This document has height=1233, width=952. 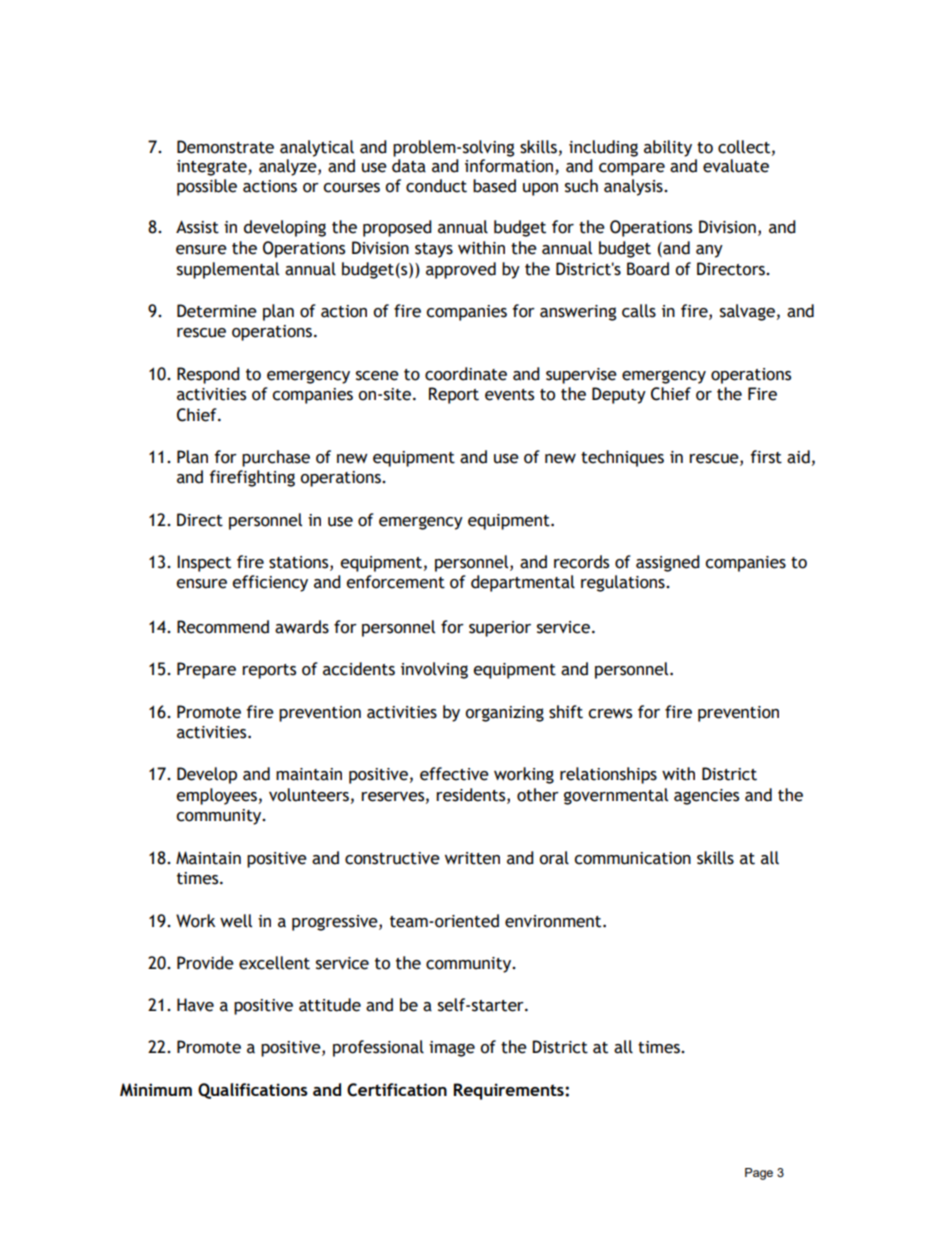 I want to click on evaluate, so click(x=736, y=166).
